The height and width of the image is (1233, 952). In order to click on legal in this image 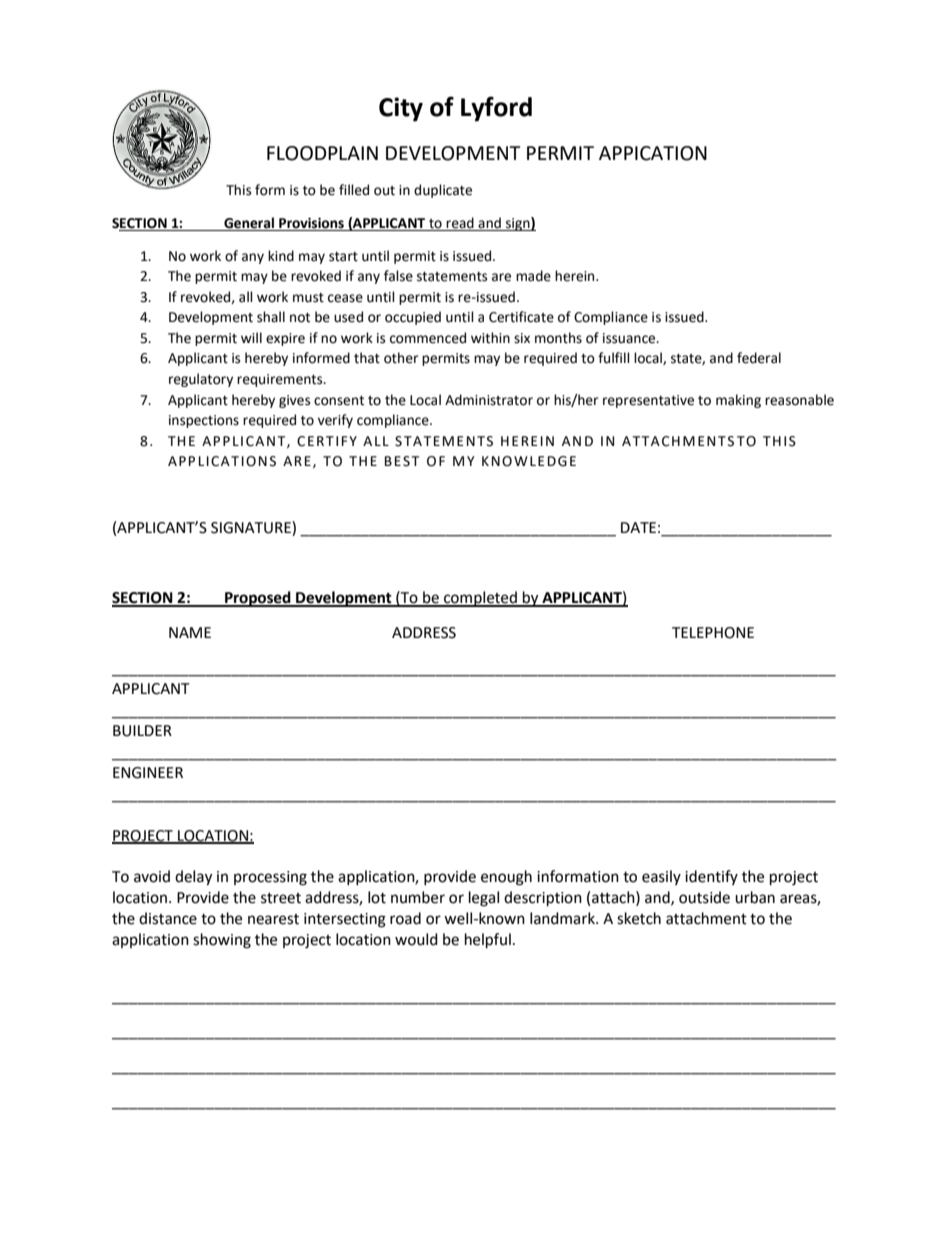, I will do `click(484, 899)`.
